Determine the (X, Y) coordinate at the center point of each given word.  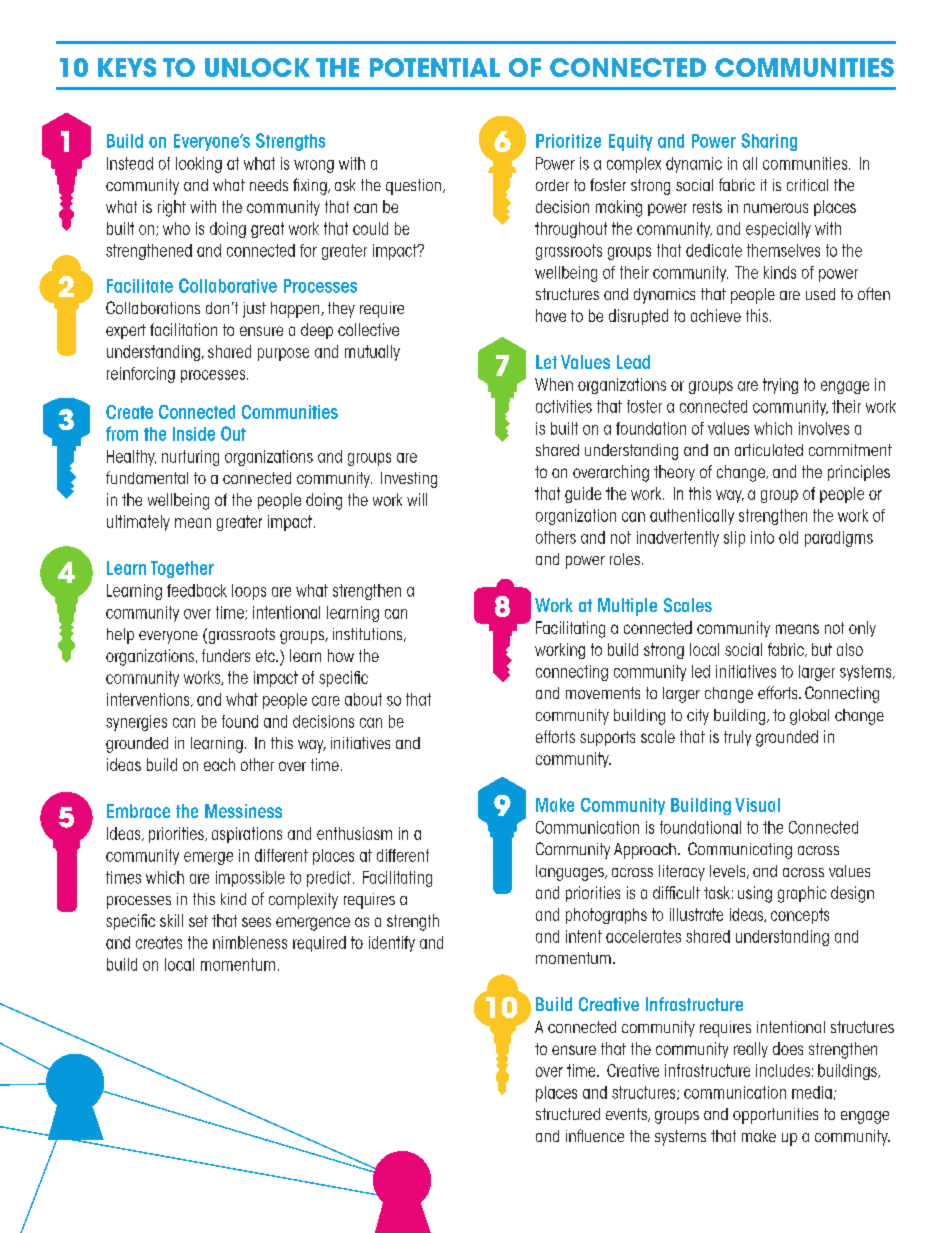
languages (571, 873)
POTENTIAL (435, 67)
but (822, 649)
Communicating (740, 850)
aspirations (247, 835)
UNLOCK (257, 67)
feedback (197, 590)
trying (780, 386)
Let (546, 362)
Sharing (769, 142)
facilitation (183, 329)
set (198, 921)
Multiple (627, 607)
